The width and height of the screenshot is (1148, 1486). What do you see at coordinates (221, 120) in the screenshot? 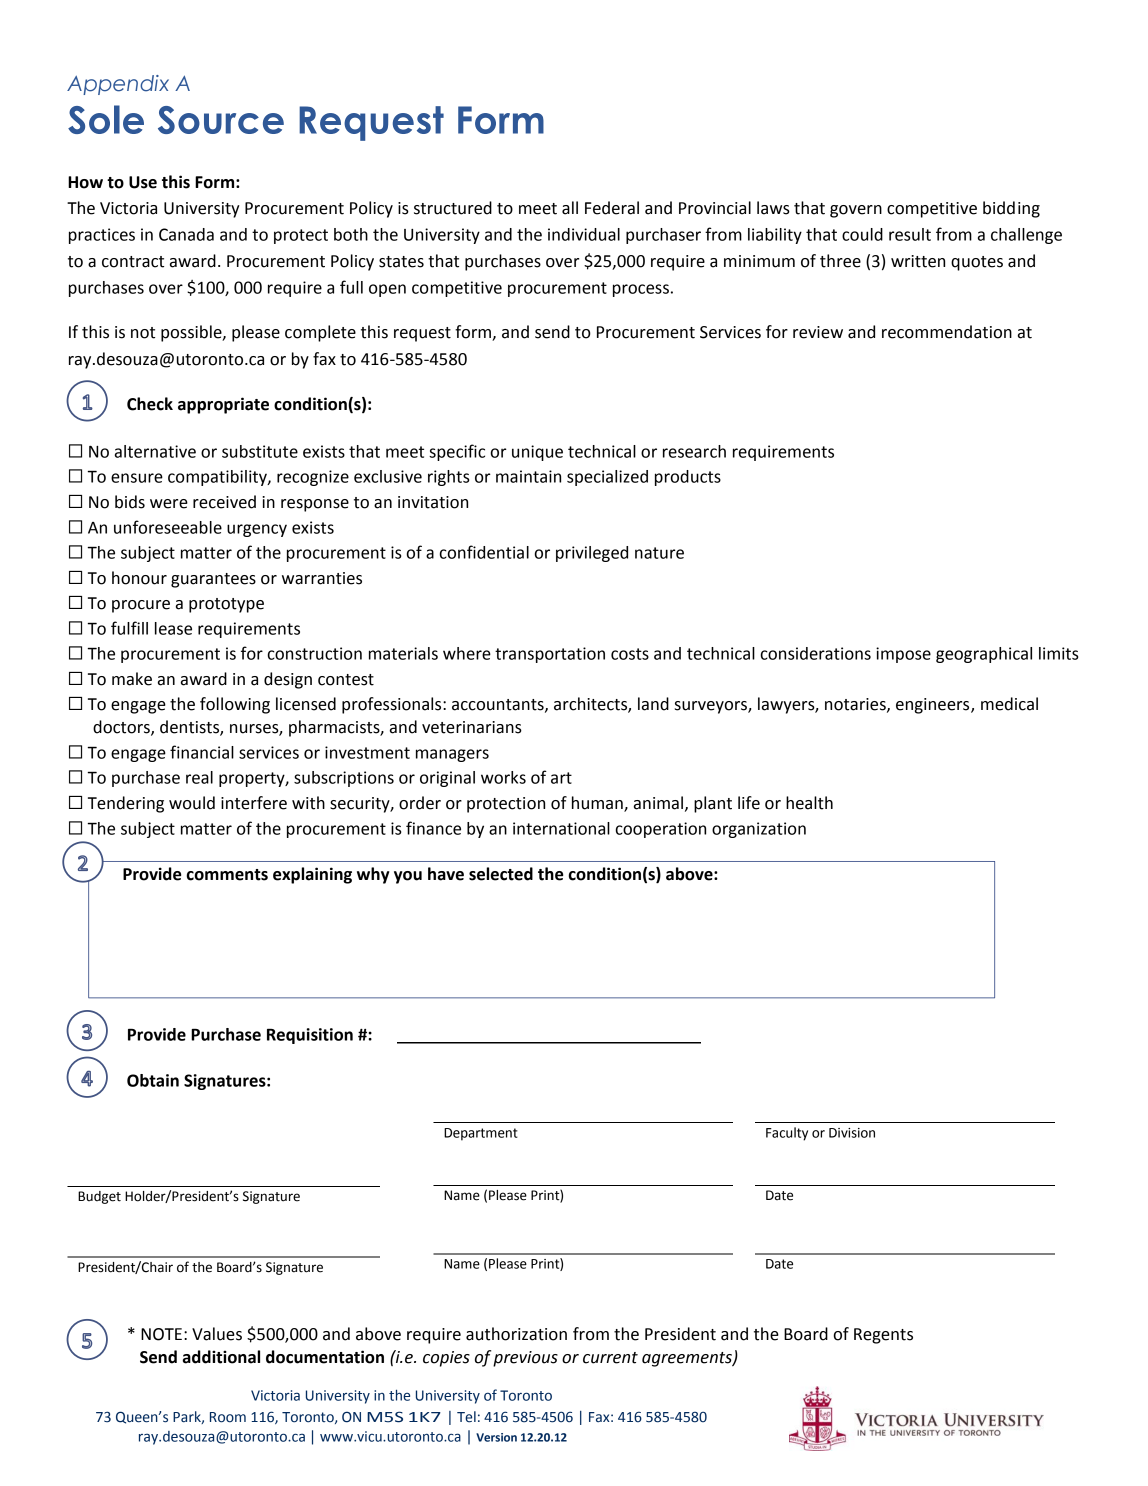
I see `Source` at bounding box center [221, 120].
